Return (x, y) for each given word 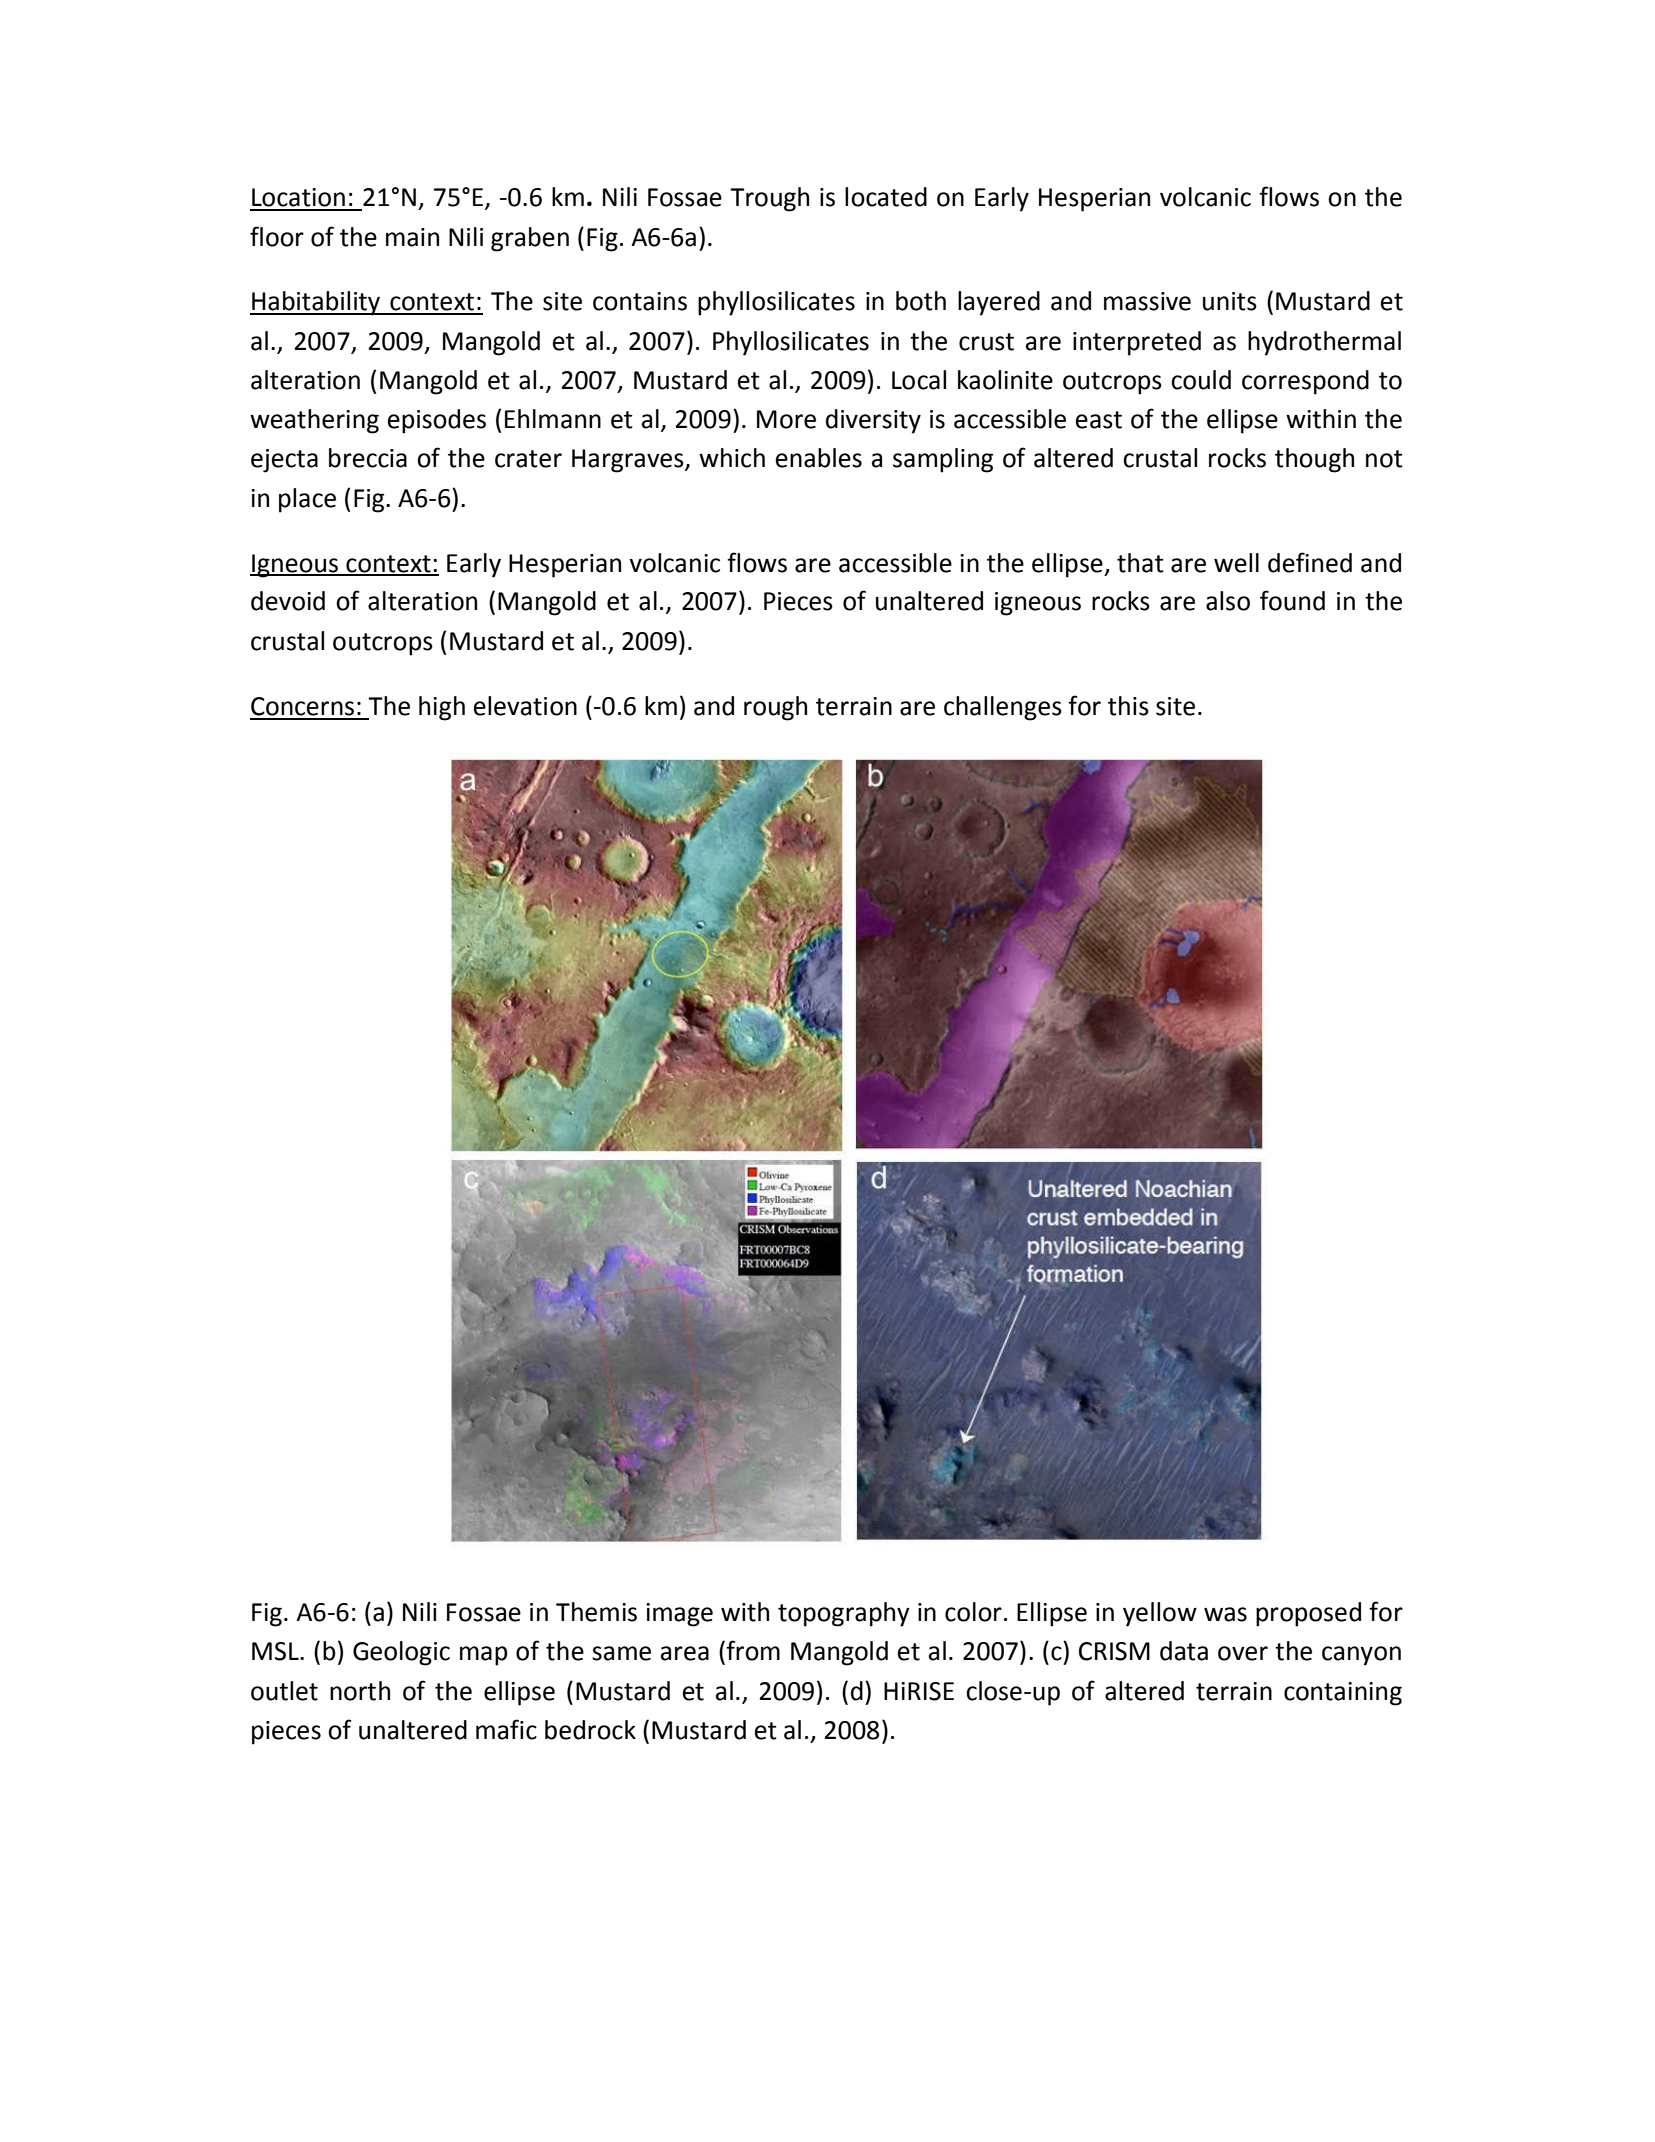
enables (819, 458)
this (1128, 706)
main (412, 237)
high (442, 708)
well (1236, 563)
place (307, 500)
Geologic (401, 1653)
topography (844, 1614)
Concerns (302, 706)
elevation (525, 706)
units (1230, 301)
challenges (1003, 708)
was (1225, 1614)
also (1228, 601)
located (886, 197)
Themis (596, 1612)
